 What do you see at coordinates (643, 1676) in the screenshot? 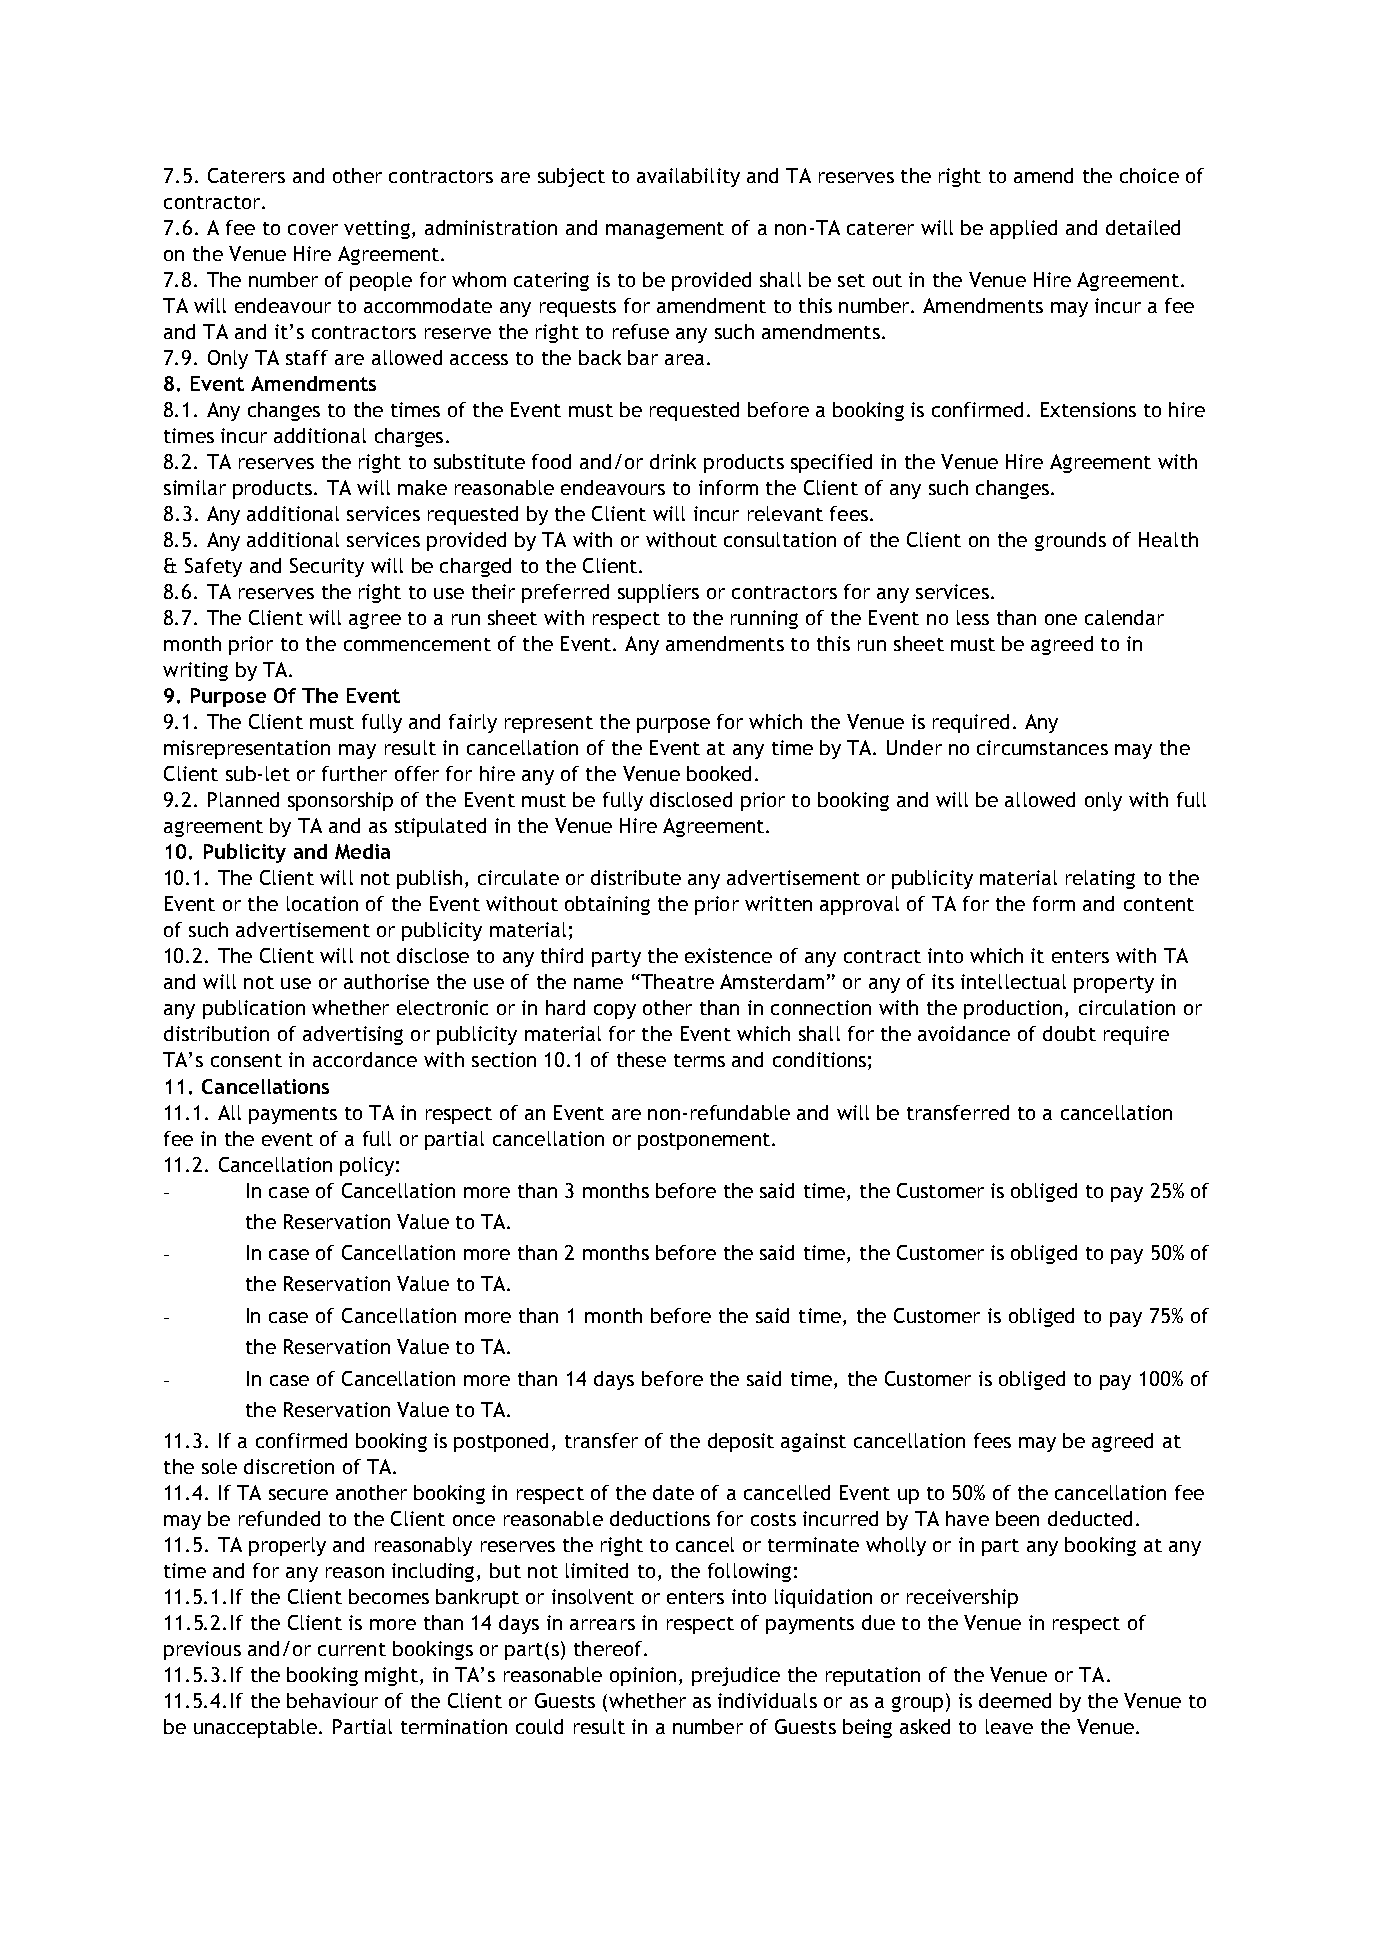
I see `opinion` at bounding box center [643, 1676].
